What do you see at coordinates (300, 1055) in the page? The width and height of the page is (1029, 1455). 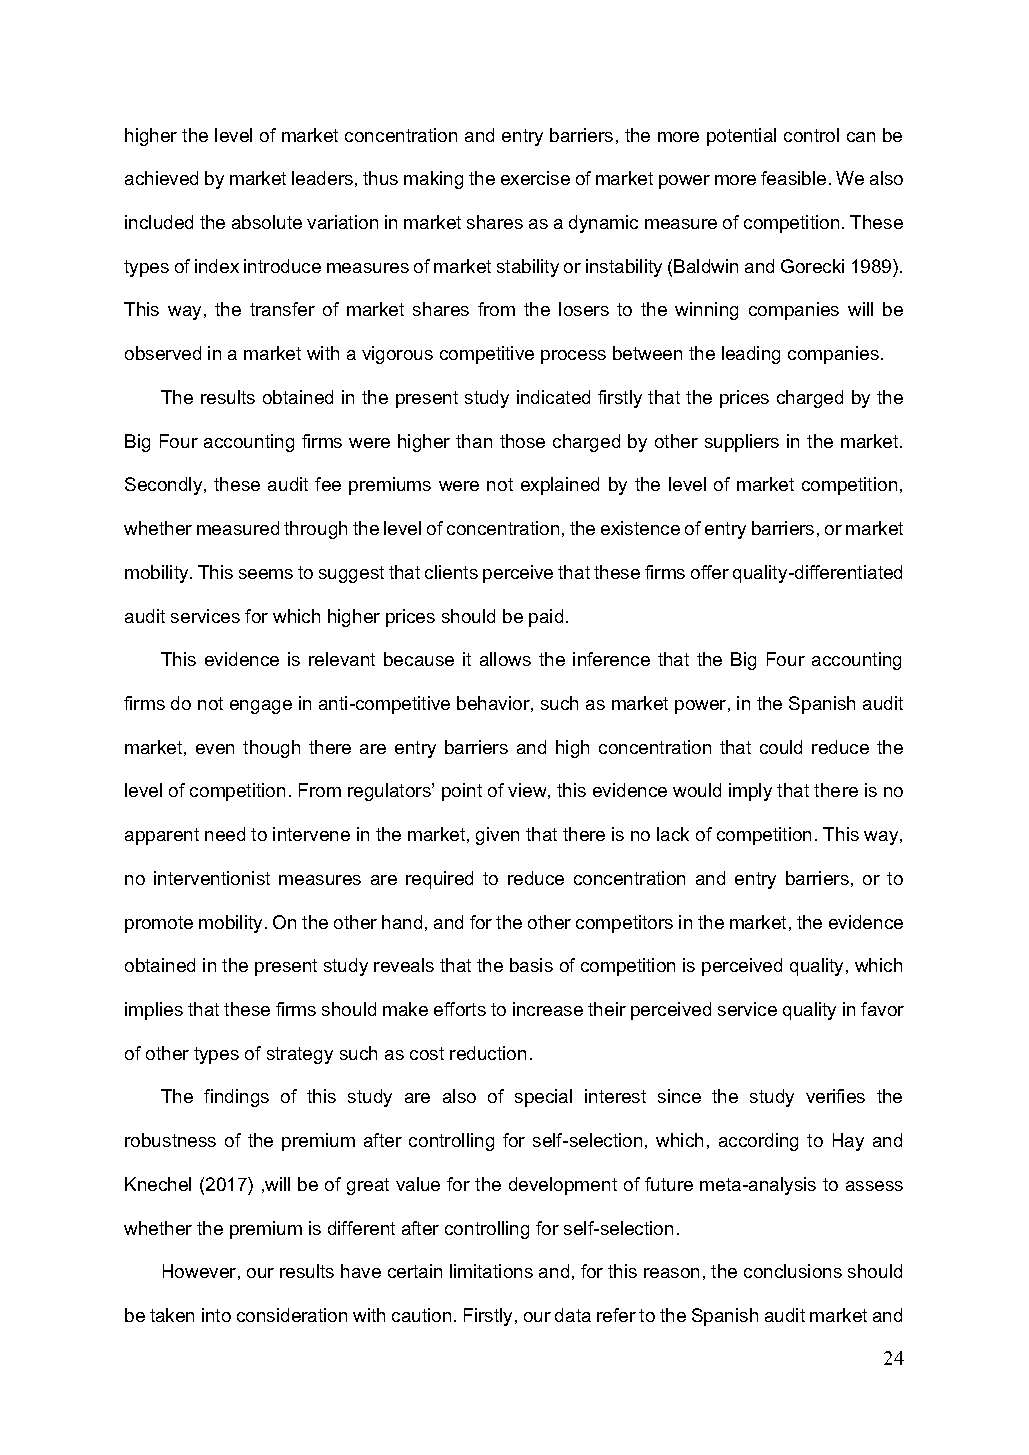 I see `strategy` at bounding box center [300, 1055].
